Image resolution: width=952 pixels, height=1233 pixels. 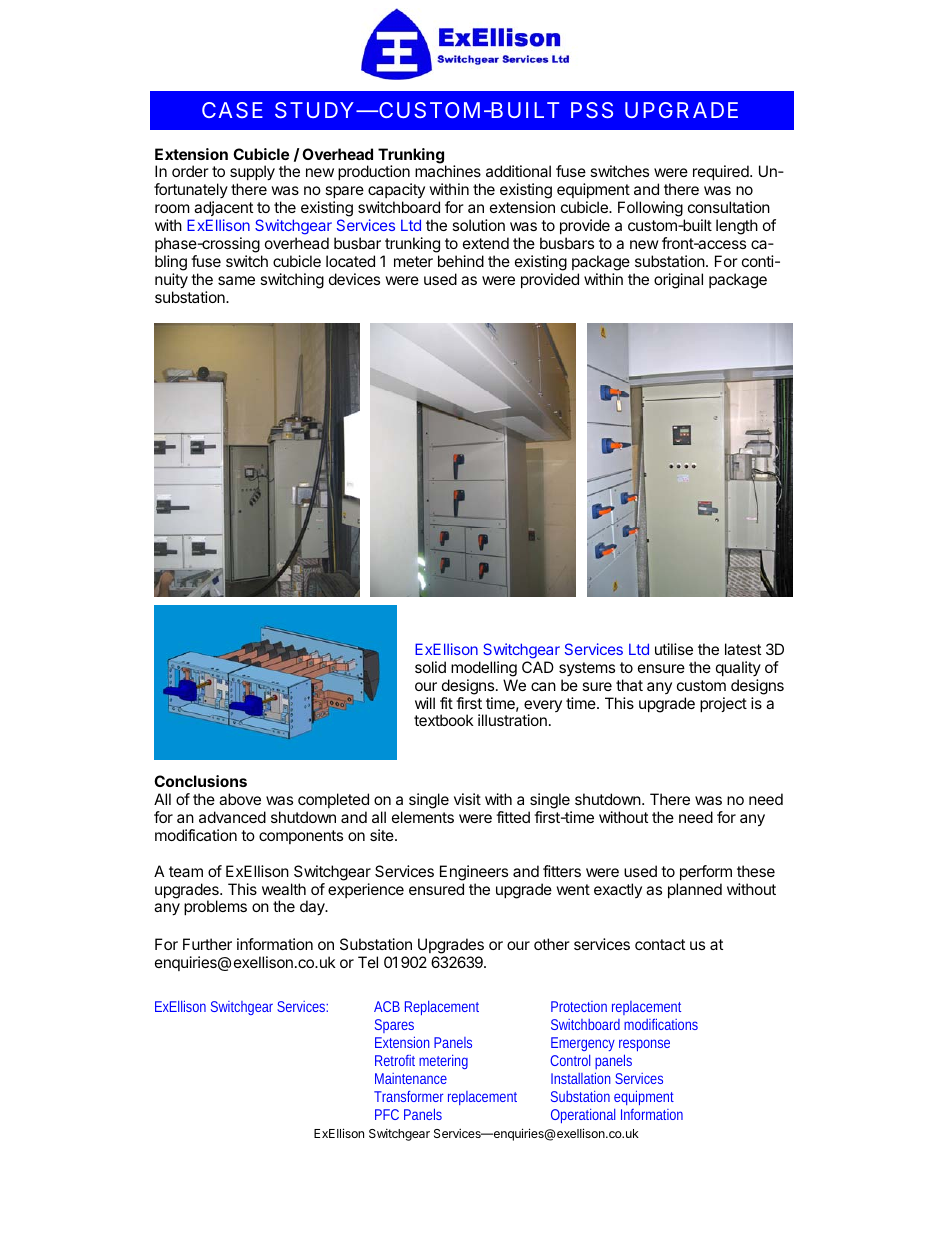 I want to click on machines, so click(x=448, y=171).
